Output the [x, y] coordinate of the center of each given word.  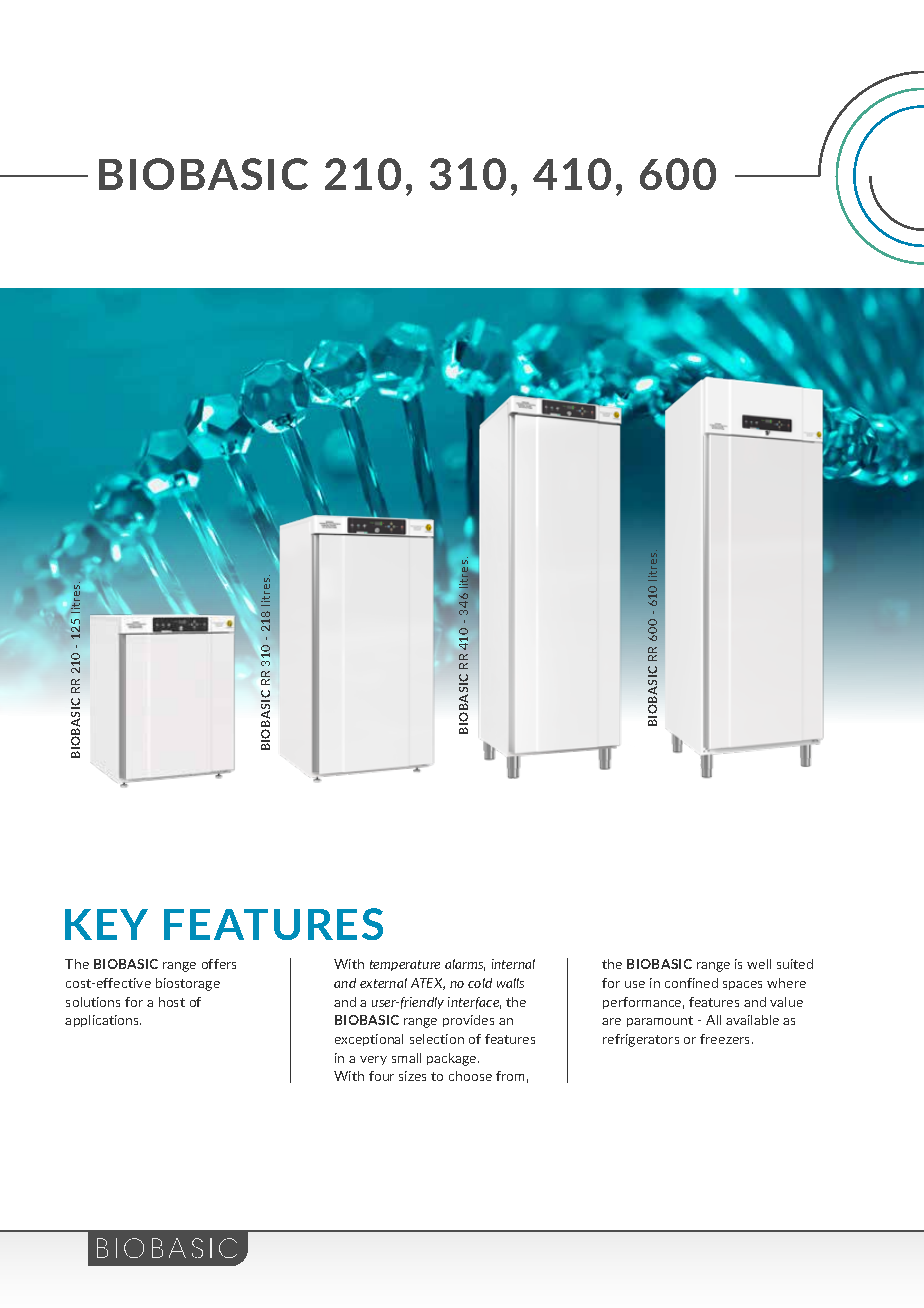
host [172, 1002]
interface [474, 1003]
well [759, 964]
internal [513, 964]
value [786, 1002]
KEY [106, 924]
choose [470, 1076]
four [381, 1076]
